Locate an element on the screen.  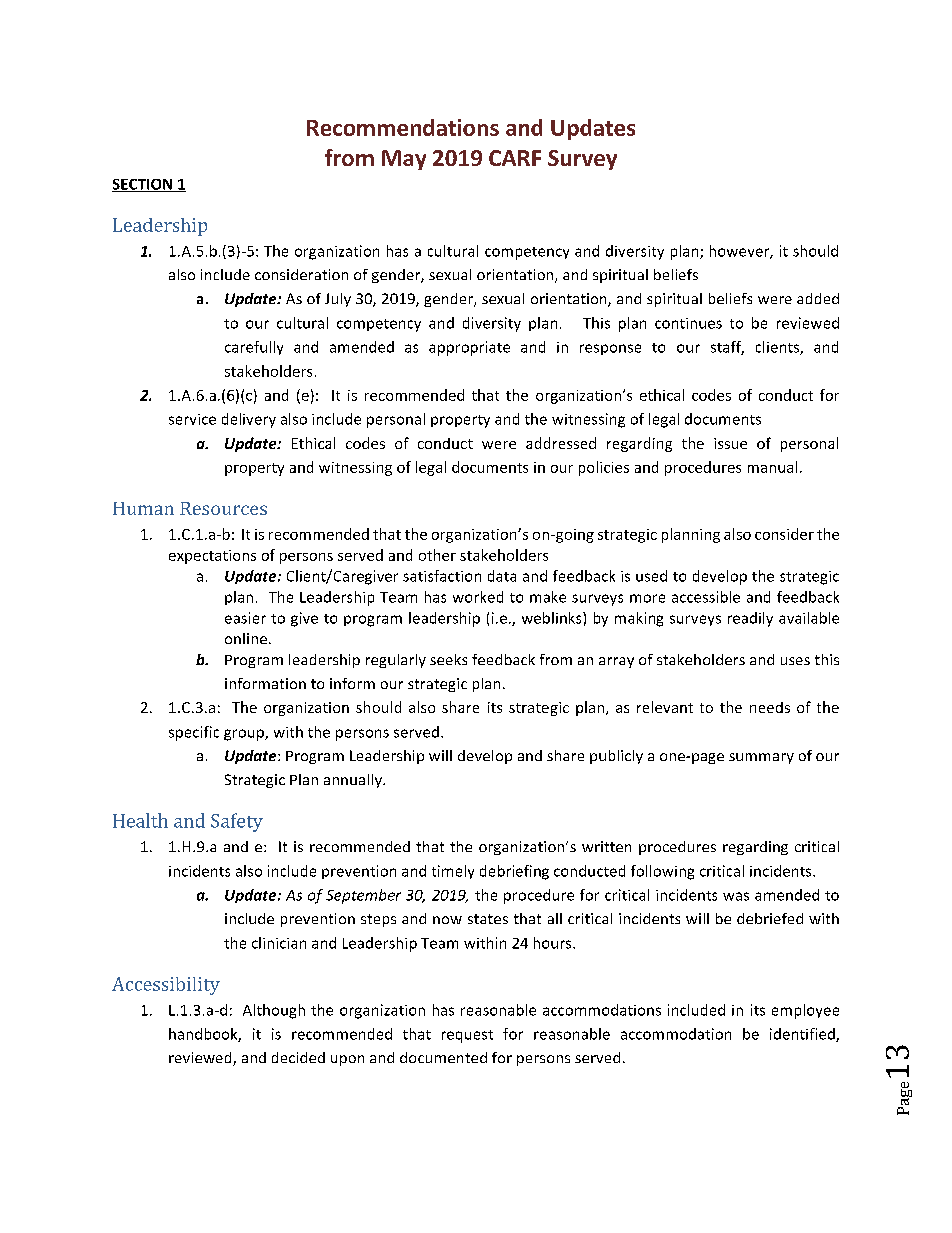
SECTION is located at coordinates (143, 185).
